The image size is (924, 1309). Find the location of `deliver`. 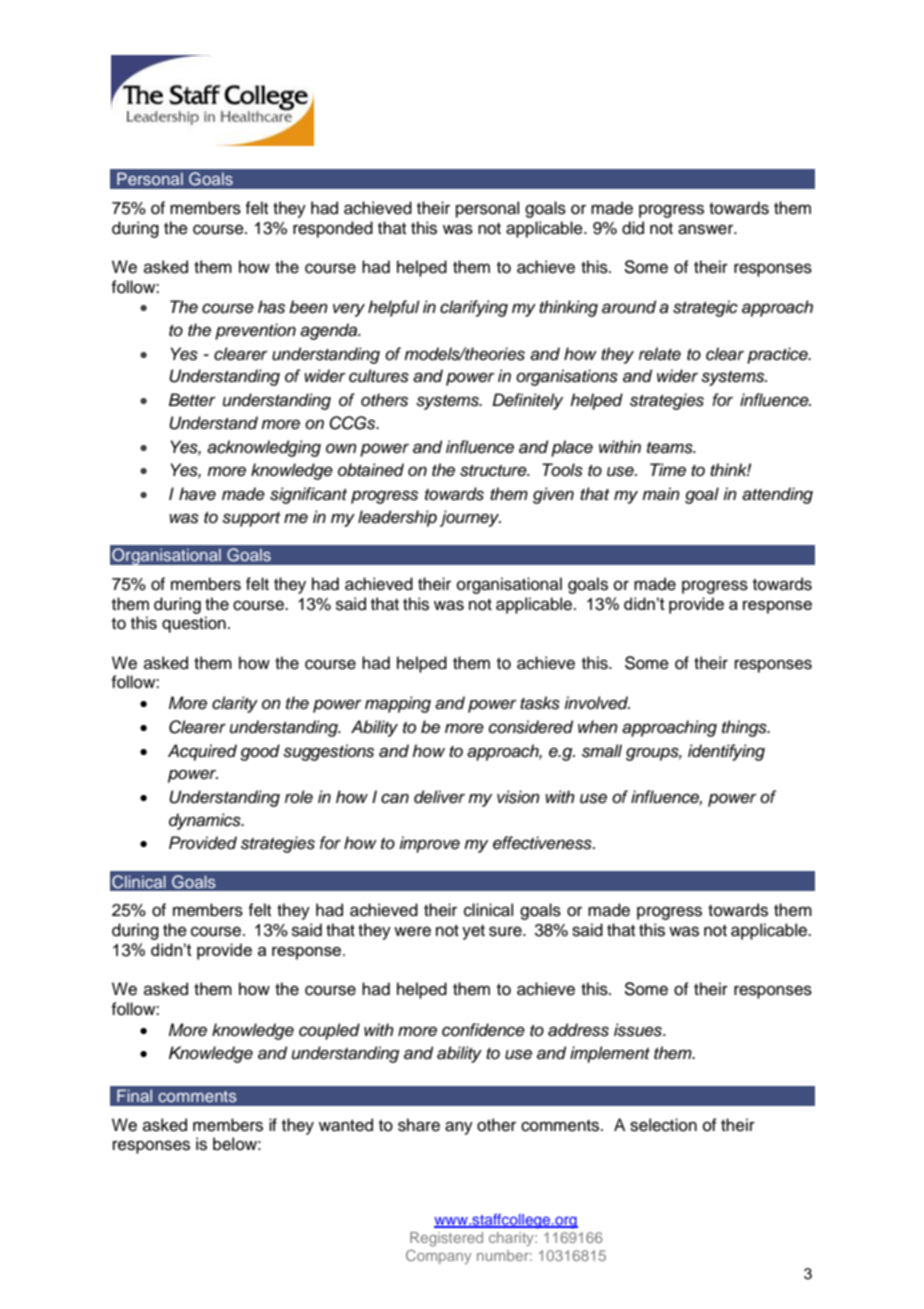

deliver is located at coordinates (439, 797).
